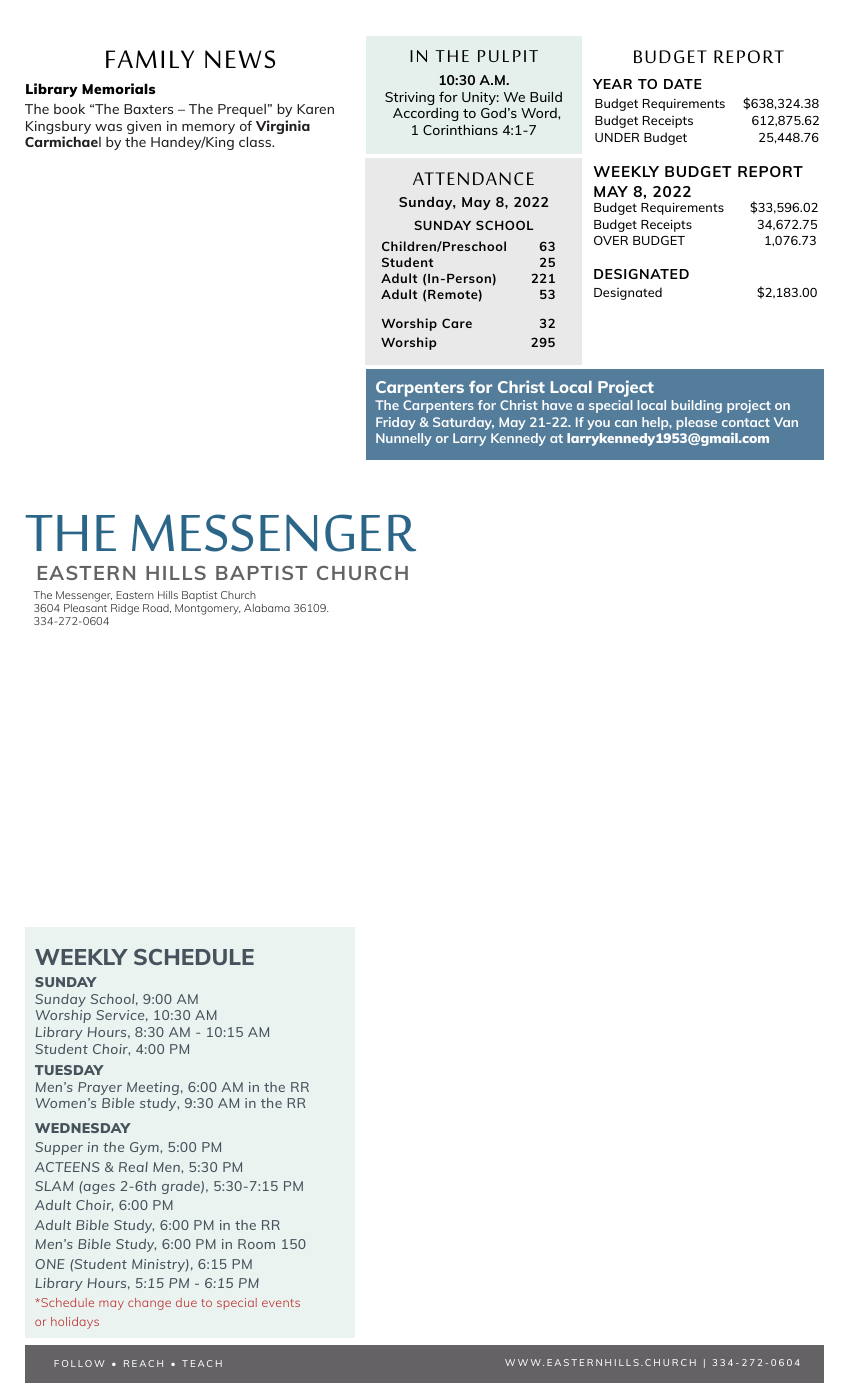 This image has width=849, height=1400. Describe the element at coordinates (149, 1304) in the image. I see `change` at that location.
